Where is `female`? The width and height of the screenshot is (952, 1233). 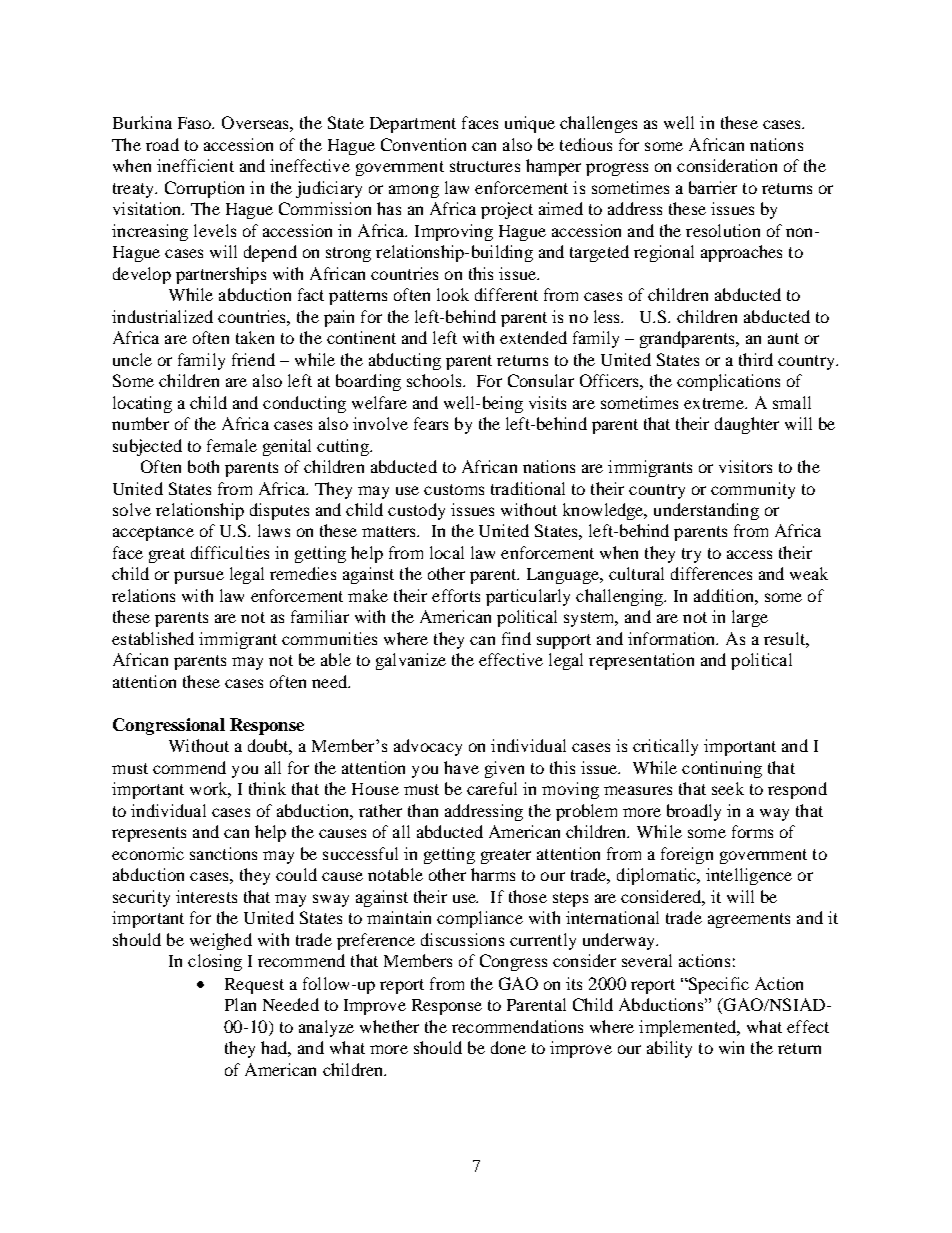 female is located at coordinates (232, 445).
